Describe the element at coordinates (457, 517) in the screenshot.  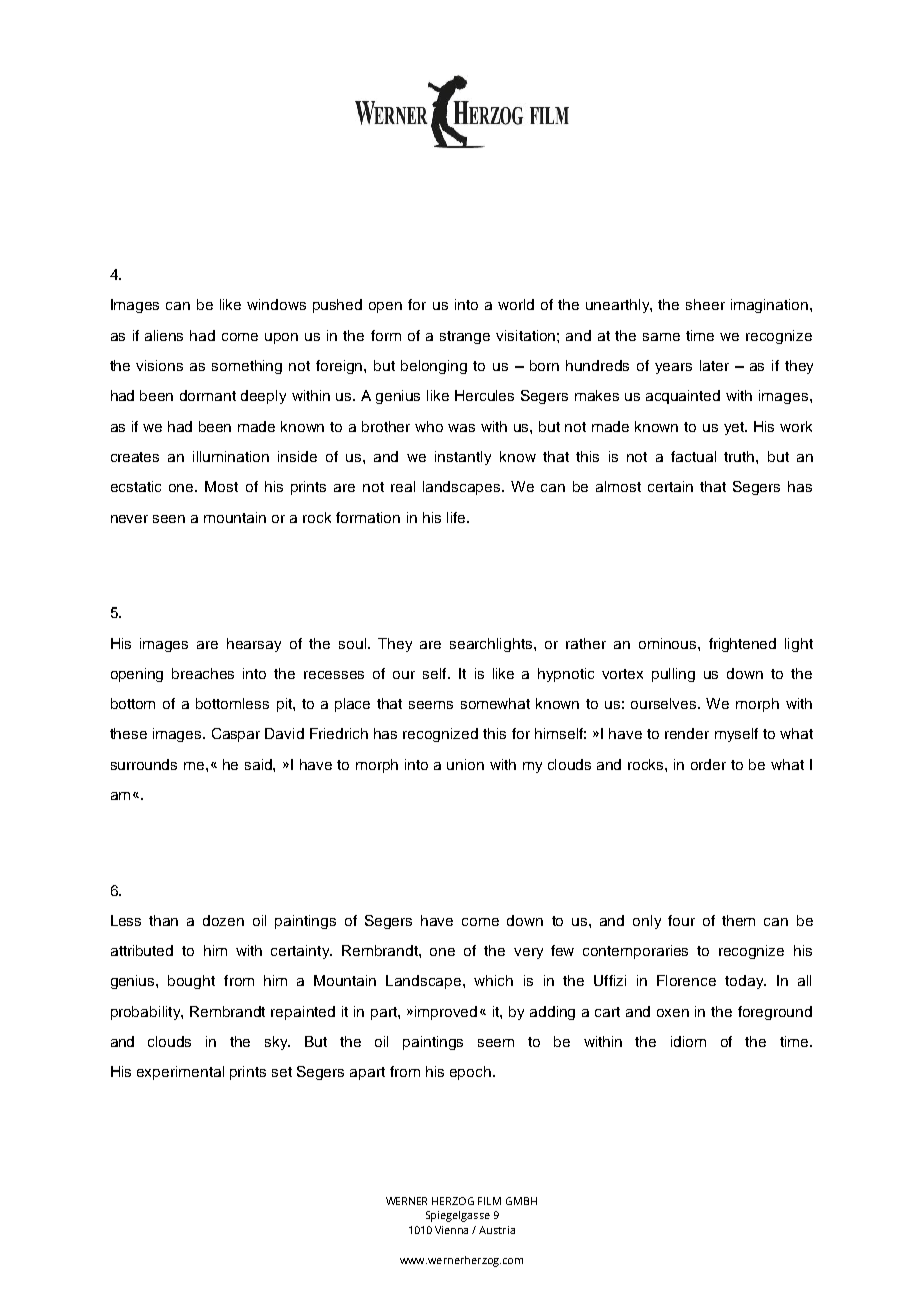
I see `life` at that location.
